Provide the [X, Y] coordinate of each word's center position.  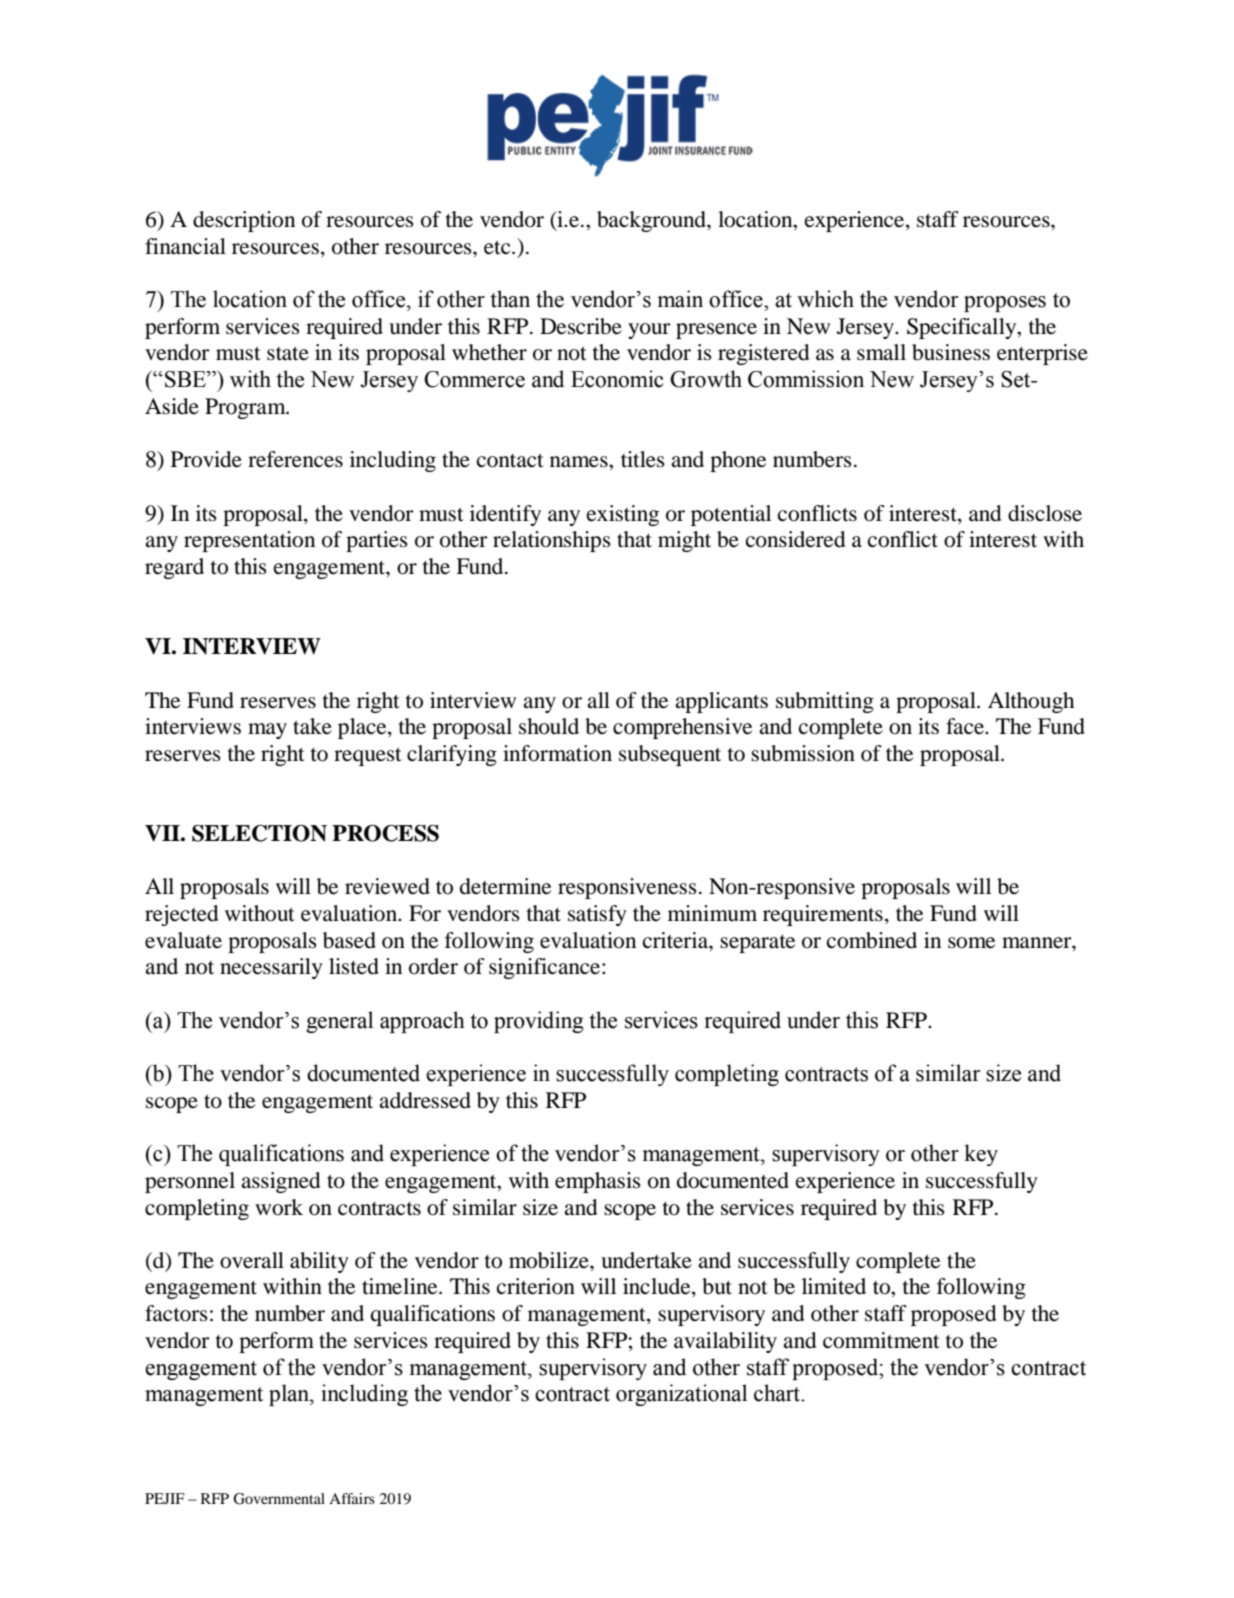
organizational [681, 1395]
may [267, 731]
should [549, 726]
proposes [1005, 304]
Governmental [279, 1499]
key [981, 1155]
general [339, 1022]
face [966, 726]
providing [539, 1022]
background [652, 221]
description [244, 221]
